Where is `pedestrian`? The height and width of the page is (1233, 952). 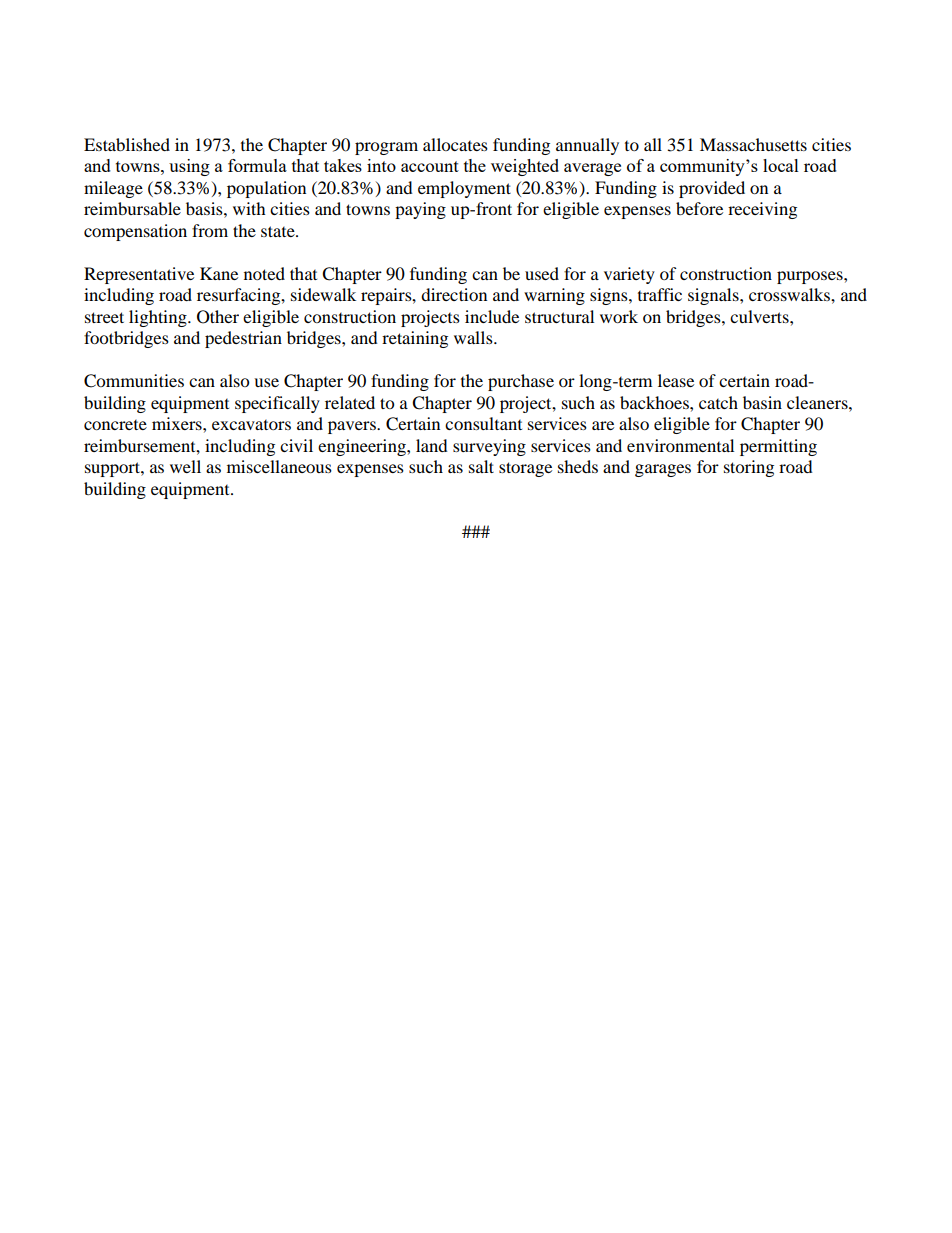
pedestrian is located at coordinates (243, 339).
